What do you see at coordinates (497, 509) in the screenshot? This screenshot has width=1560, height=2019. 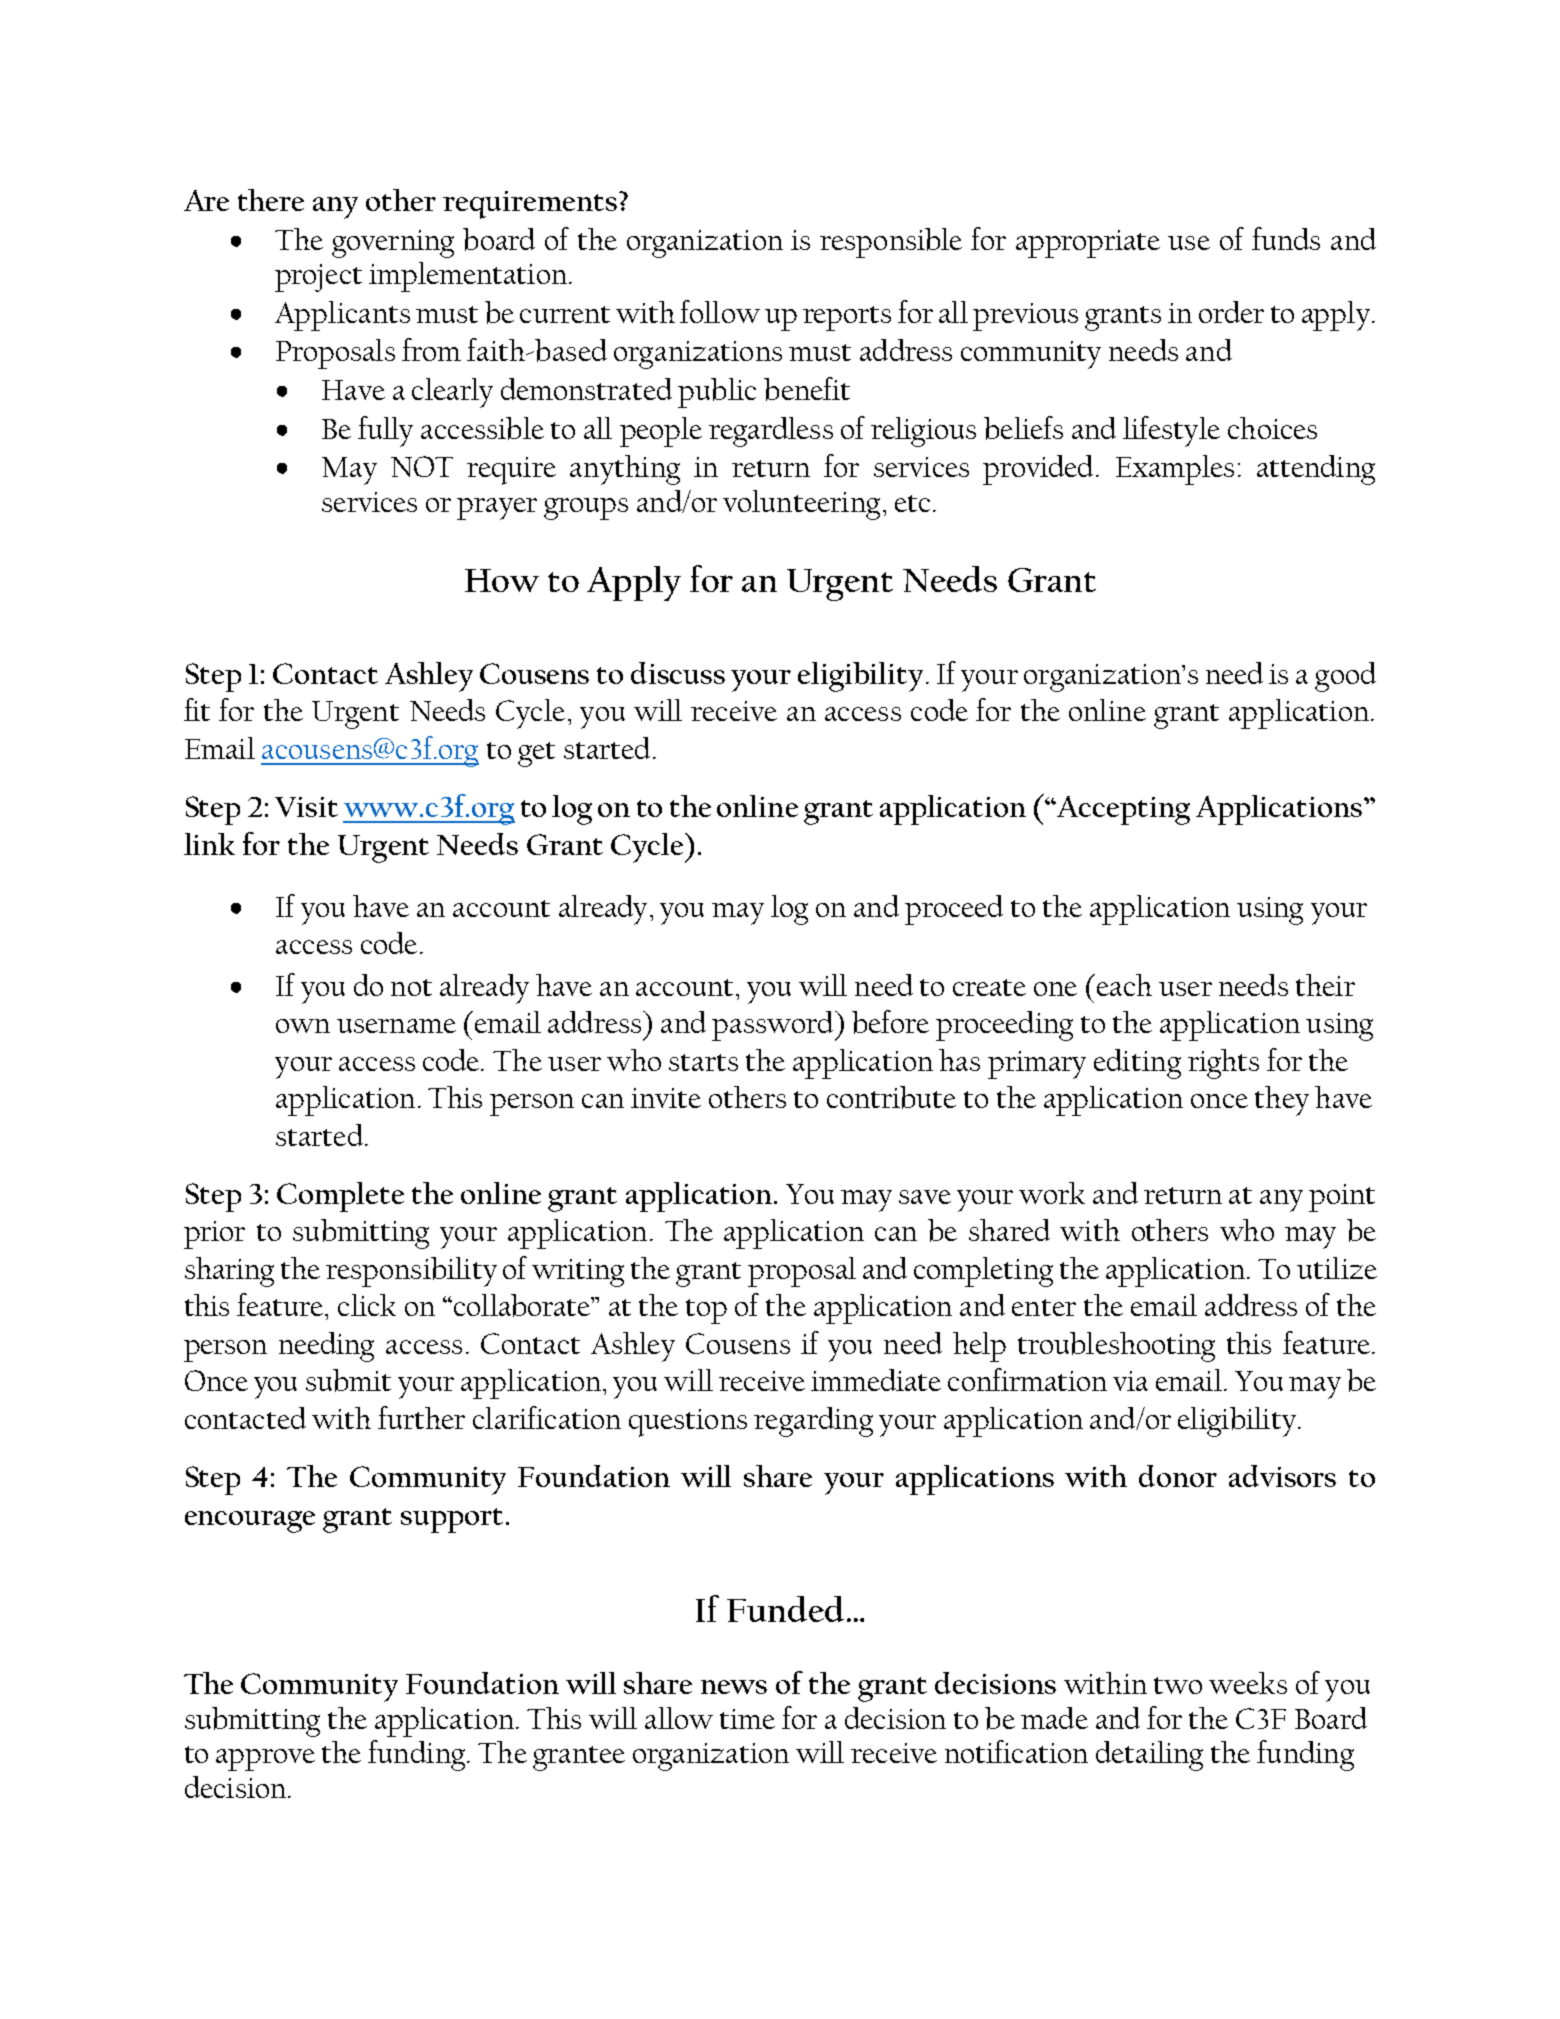 I see `prayer` at bounding box center [497, 509].
